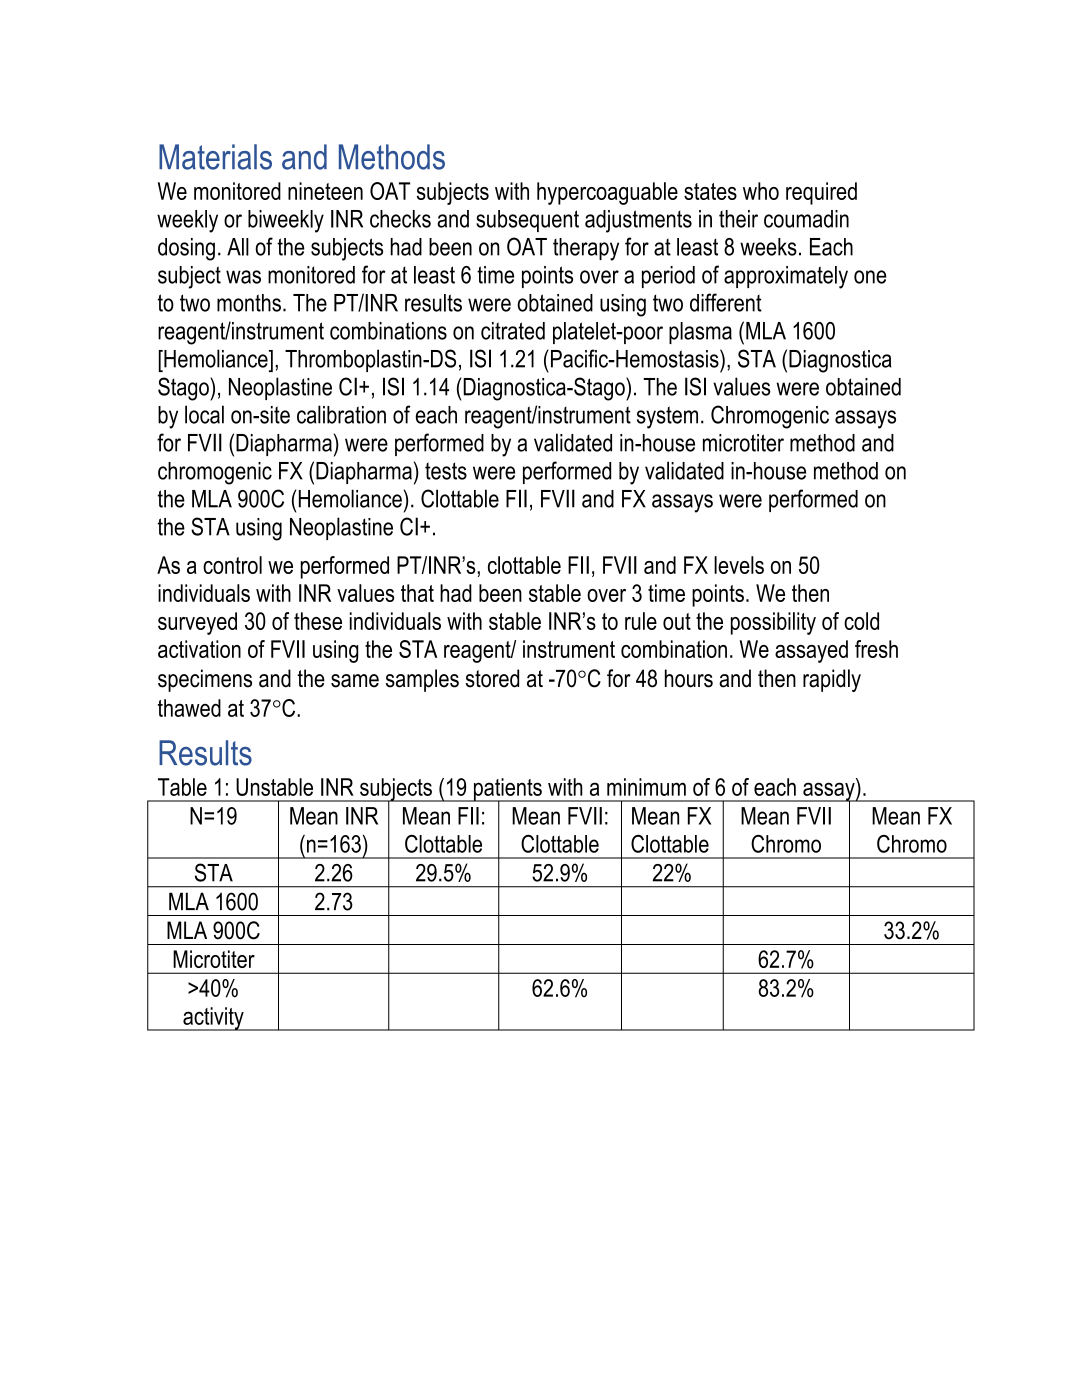 This document has height=1379, width=1065. What do you see at coordinates (417, 593) in the document?
I see `that` at bounding box center [417, 593].
